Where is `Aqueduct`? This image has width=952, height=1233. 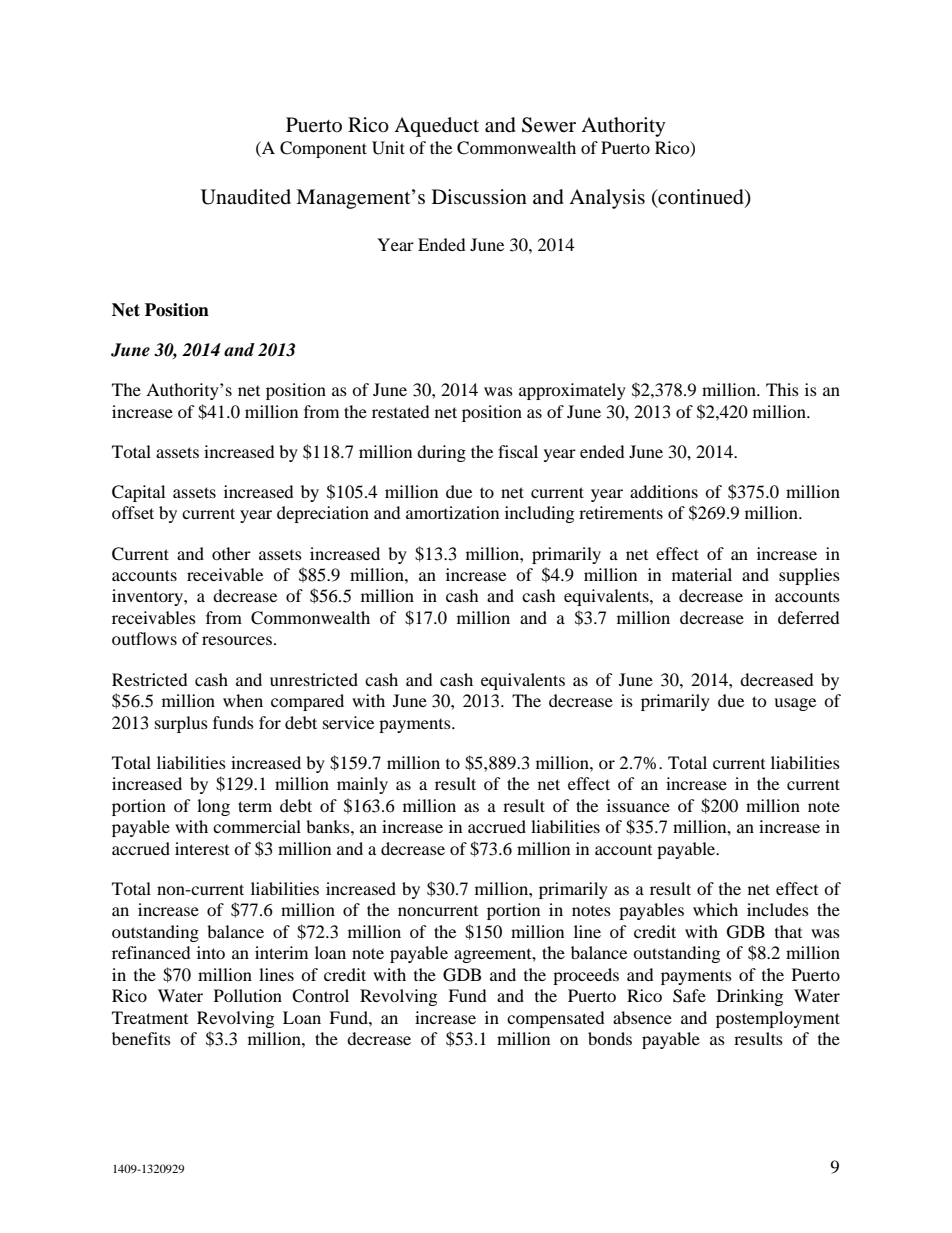 Aqueduct is located at coordinates (436, 127).
